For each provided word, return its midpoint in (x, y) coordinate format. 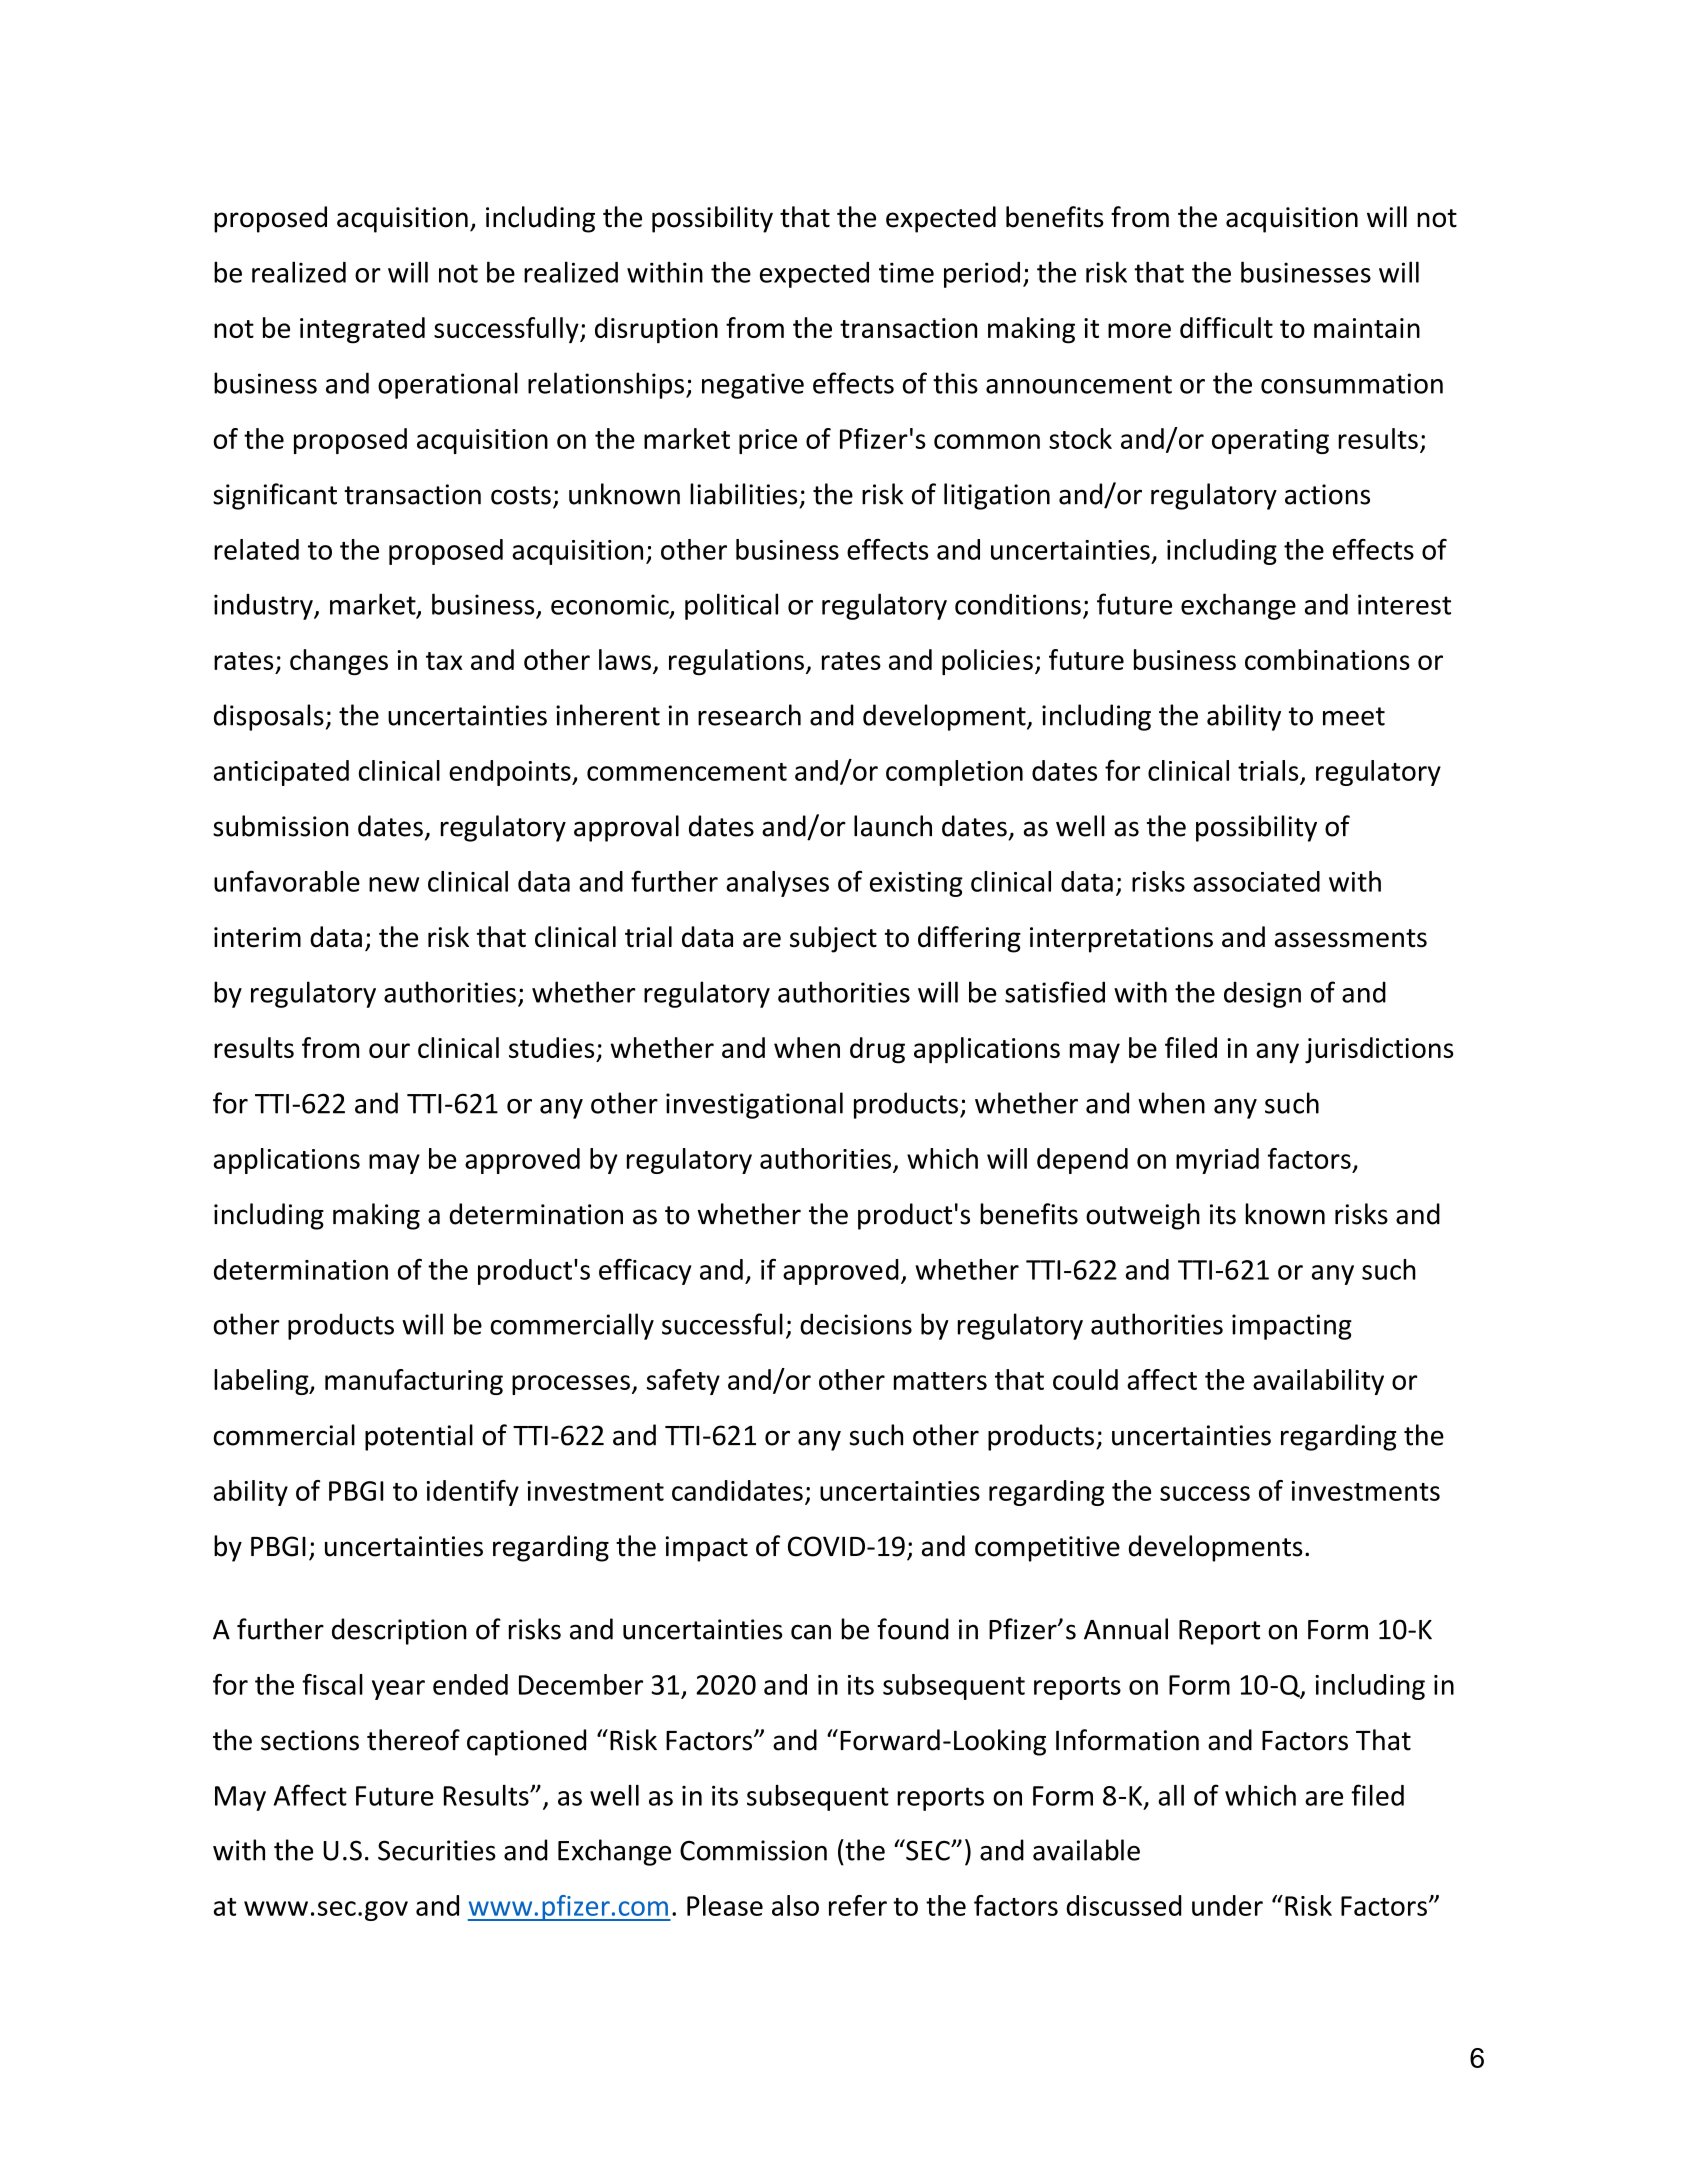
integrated (362, 330)
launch (893, 826)
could (1085, 1379)
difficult (1226, 327)
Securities (437, 1850)
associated (1256, 881)
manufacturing (414, 1382)
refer (858, 1905)
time (906, 272)
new (394, 884)
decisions (856, 1324)
